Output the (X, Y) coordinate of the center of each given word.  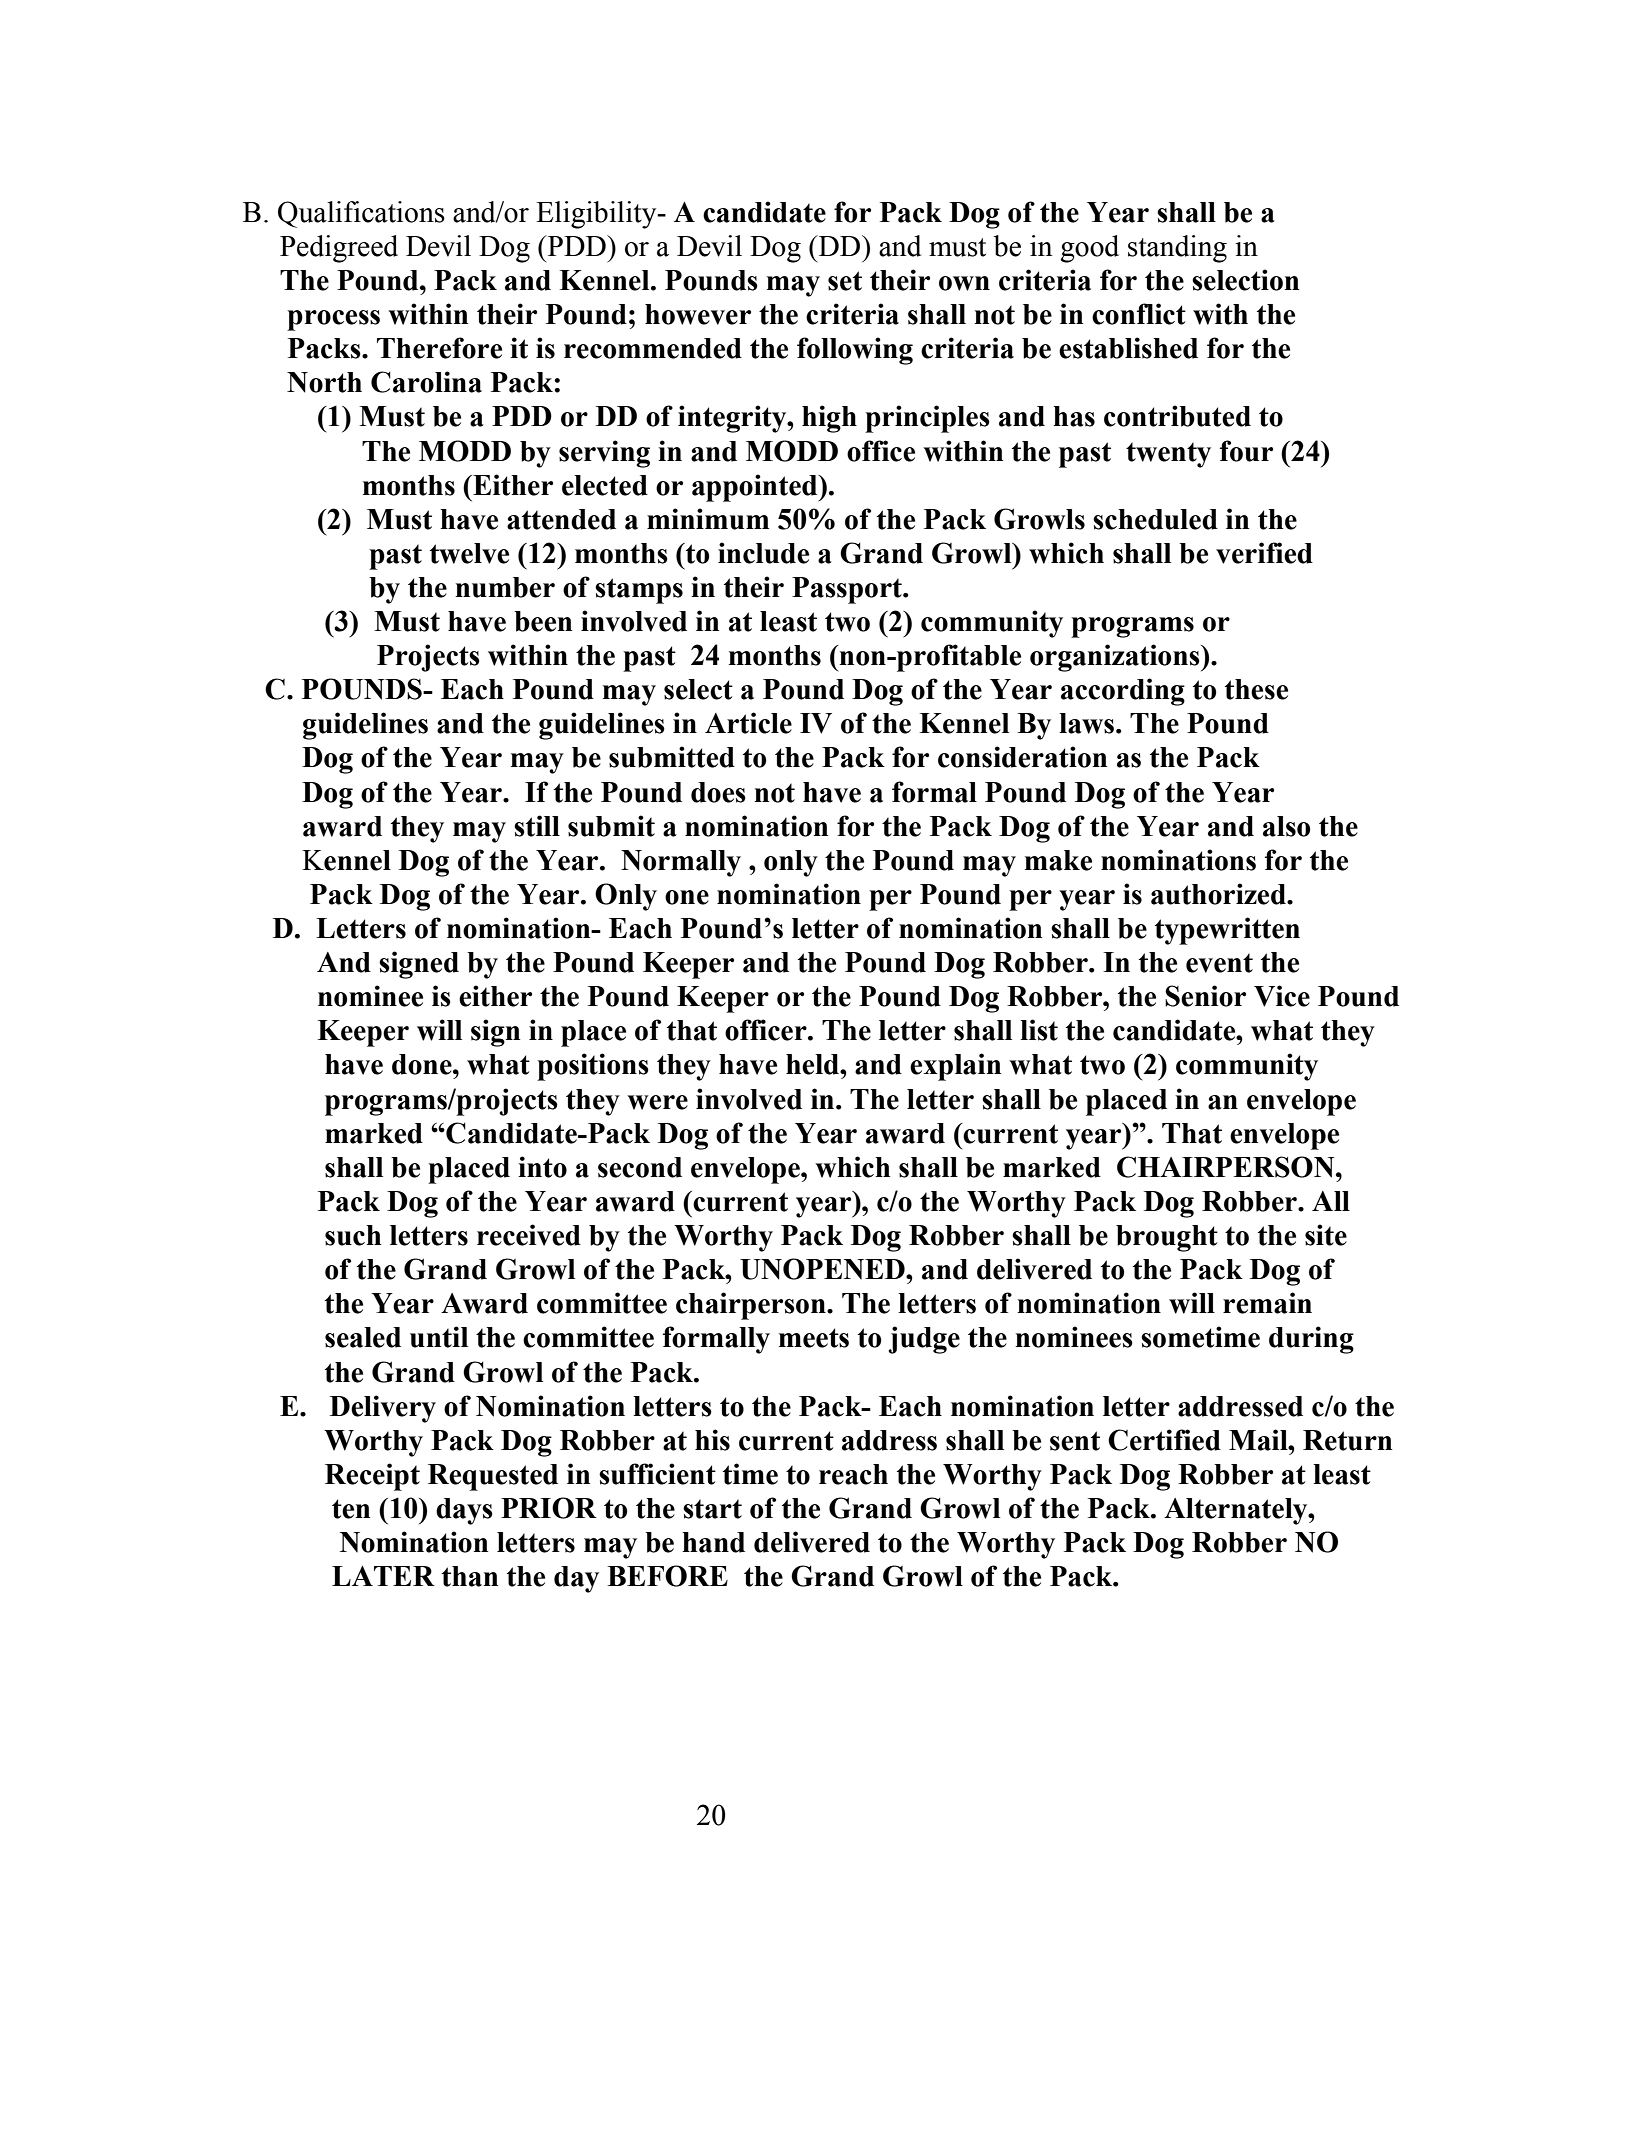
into (542, 1167)
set (845, 281)
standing (1177, 249)
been (543, 621)
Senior (1205, 996)
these (1256, 689)
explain (955, 1067)
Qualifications (361, 214)
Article (748, 723)
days (464, 1511)
